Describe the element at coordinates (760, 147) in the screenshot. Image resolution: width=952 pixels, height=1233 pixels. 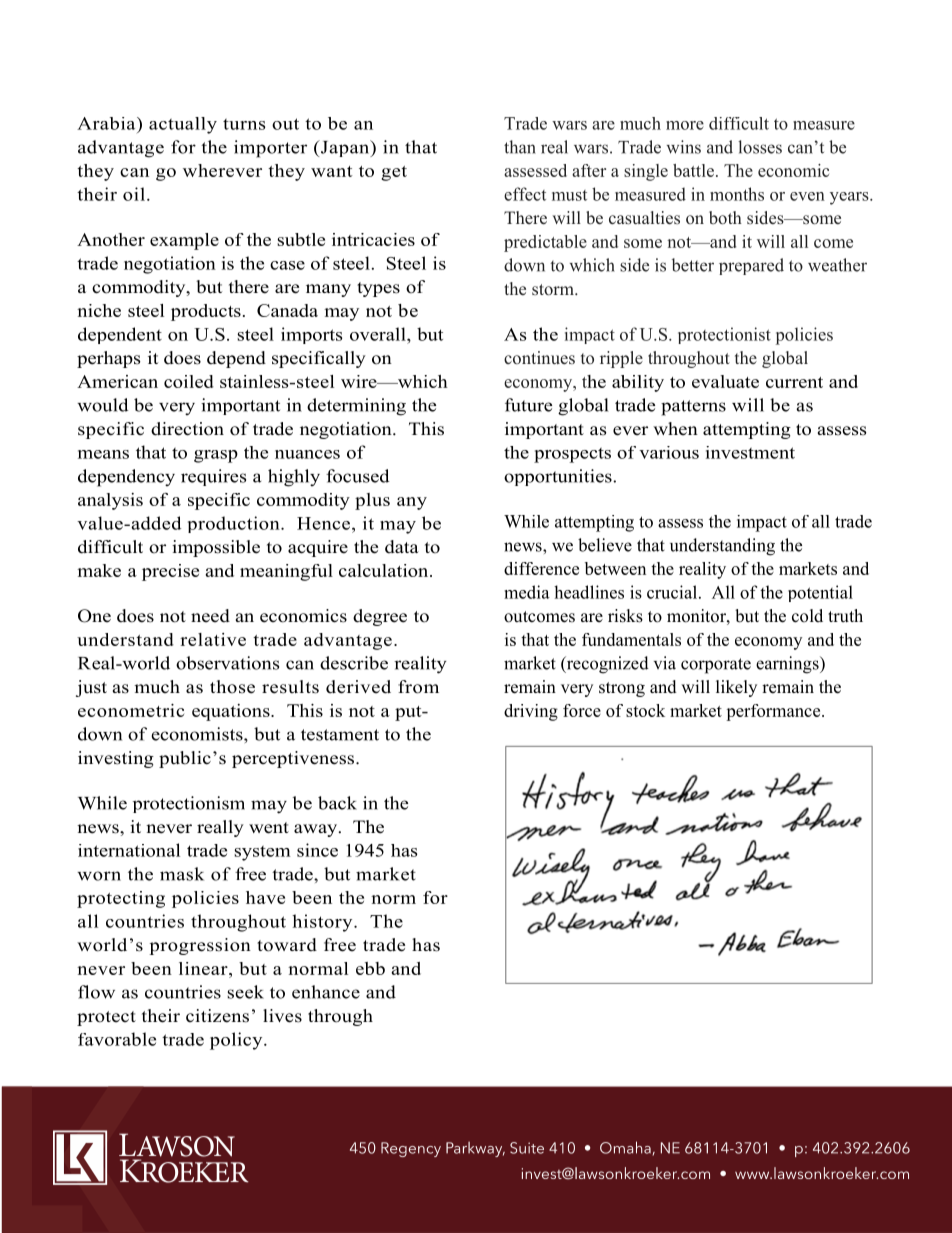
I see `losses` at that location.
